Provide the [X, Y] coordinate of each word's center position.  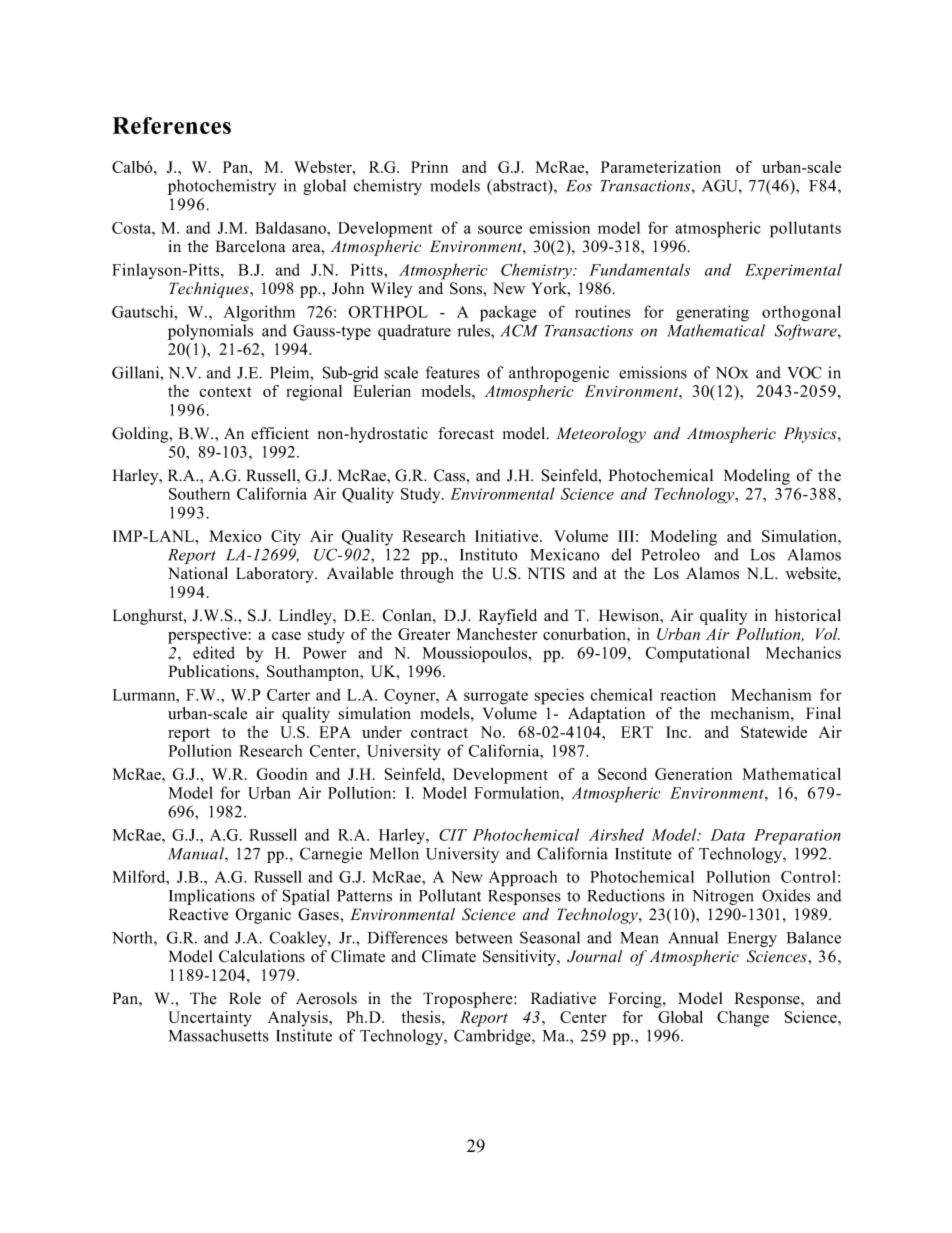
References [171, 125]
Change [743, 1019]
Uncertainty [210, 1019]
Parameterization [661, 167]
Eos [579, 186]
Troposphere [469, 1000]
